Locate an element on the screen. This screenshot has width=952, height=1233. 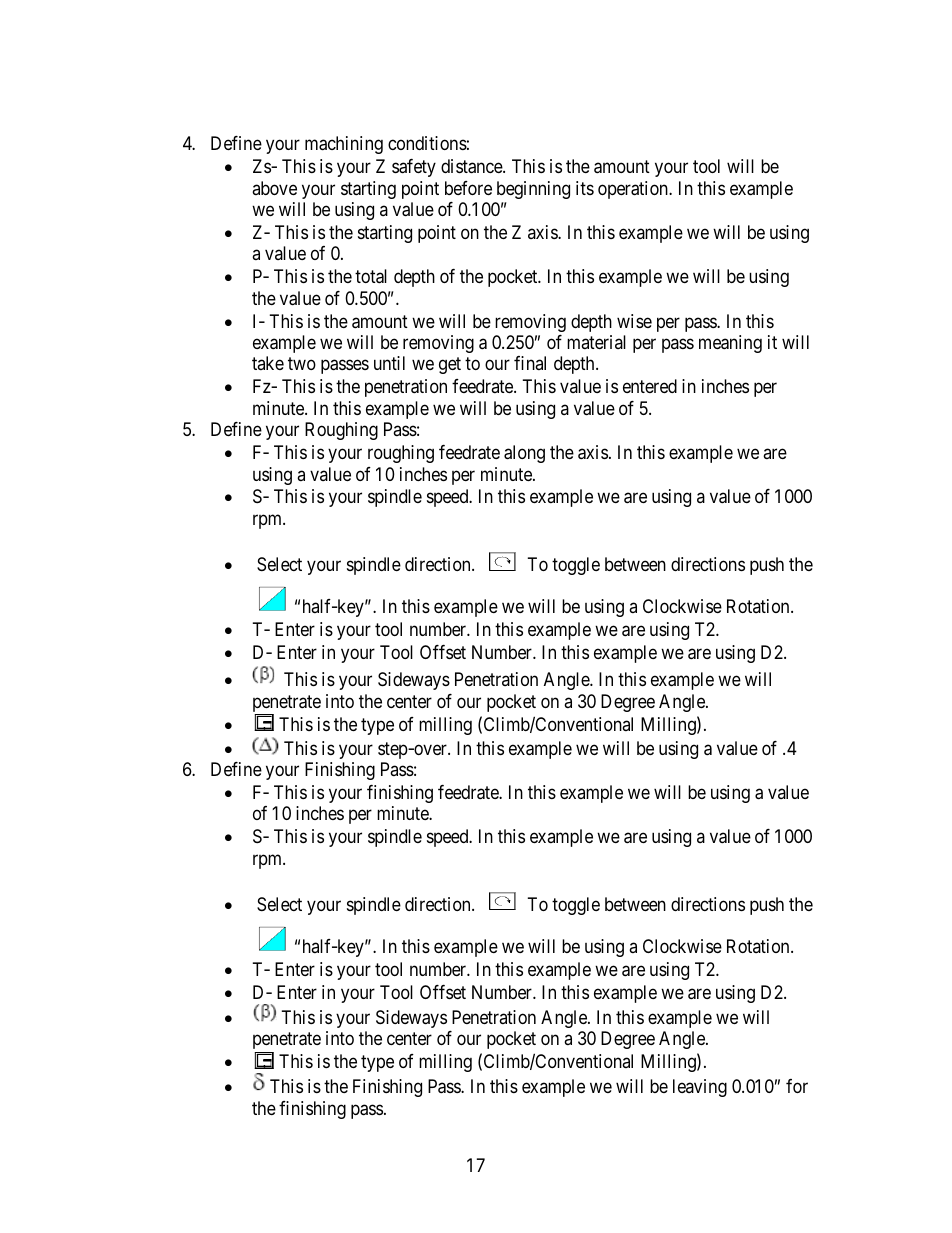
distance is located at coordinates (472, 166).
